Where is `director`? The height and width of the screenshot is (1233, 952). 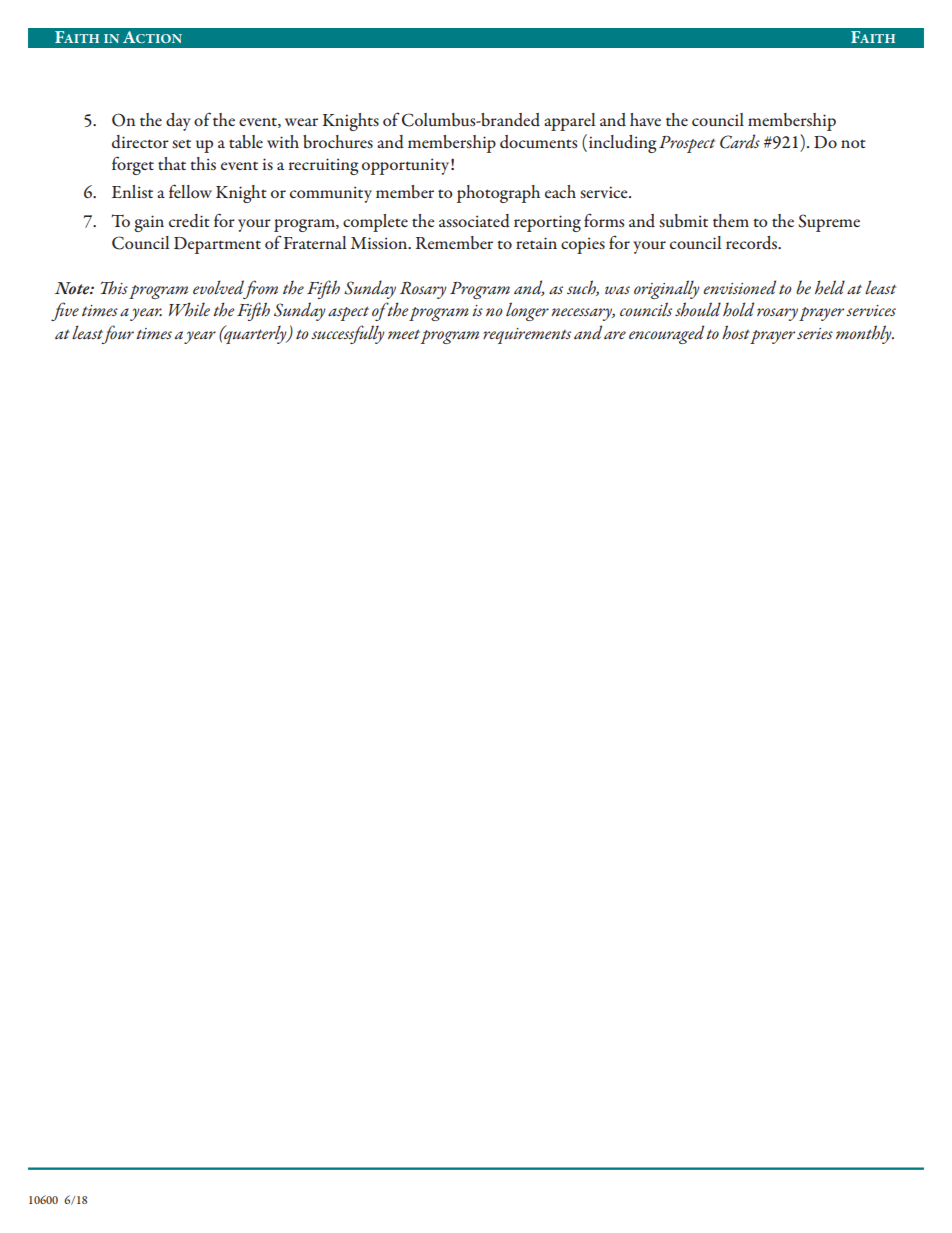 director is located at coordinates (140, 142).
